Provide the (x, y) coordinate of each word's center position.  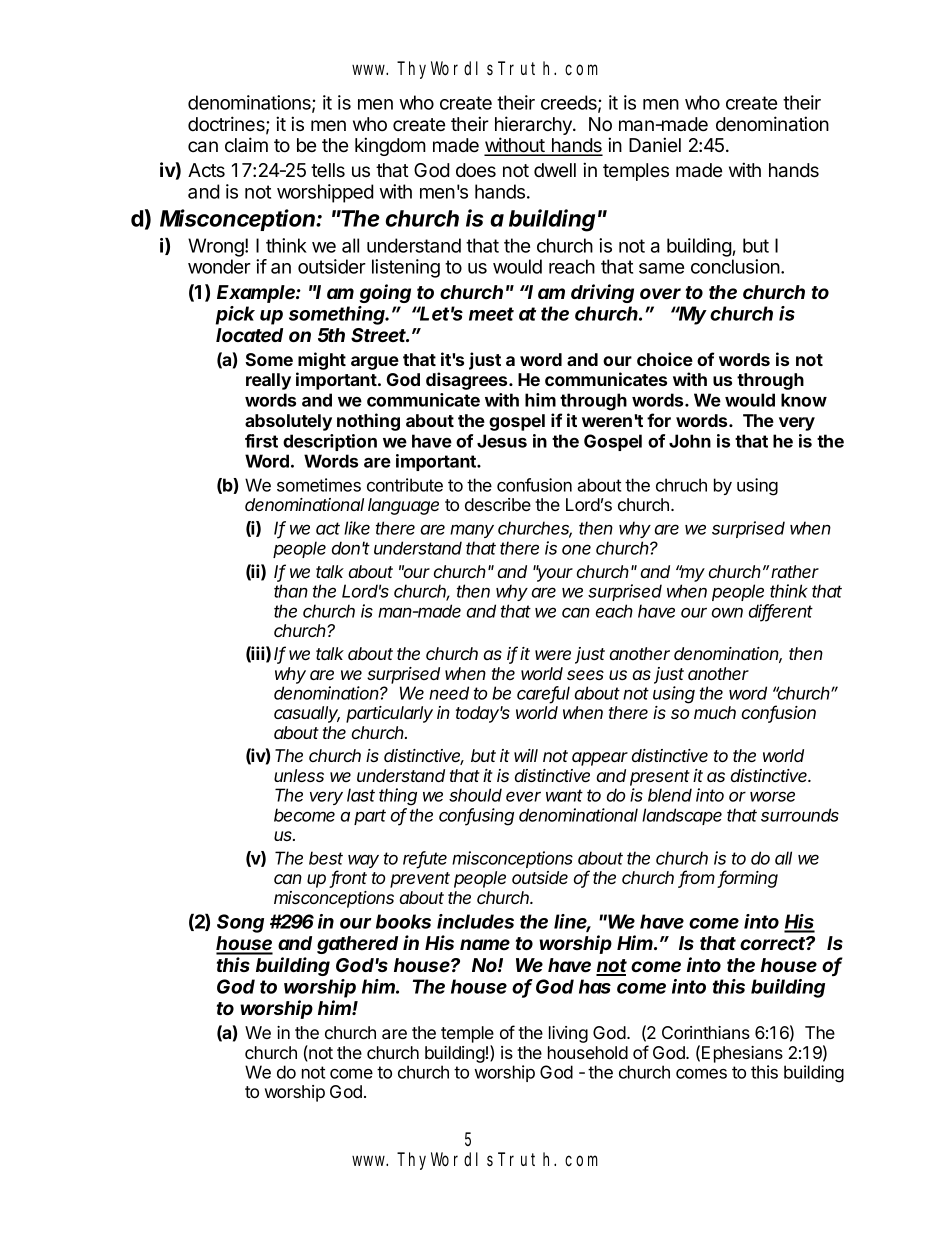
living (568, 1034)
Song (240, 923)
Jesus (502, 441)
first (261, 441)
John (690, 441)
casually (307, 714)
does (476, 170)
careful (543, 694)
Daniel (655, 145)
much (715, 712)
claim (246, 145)
